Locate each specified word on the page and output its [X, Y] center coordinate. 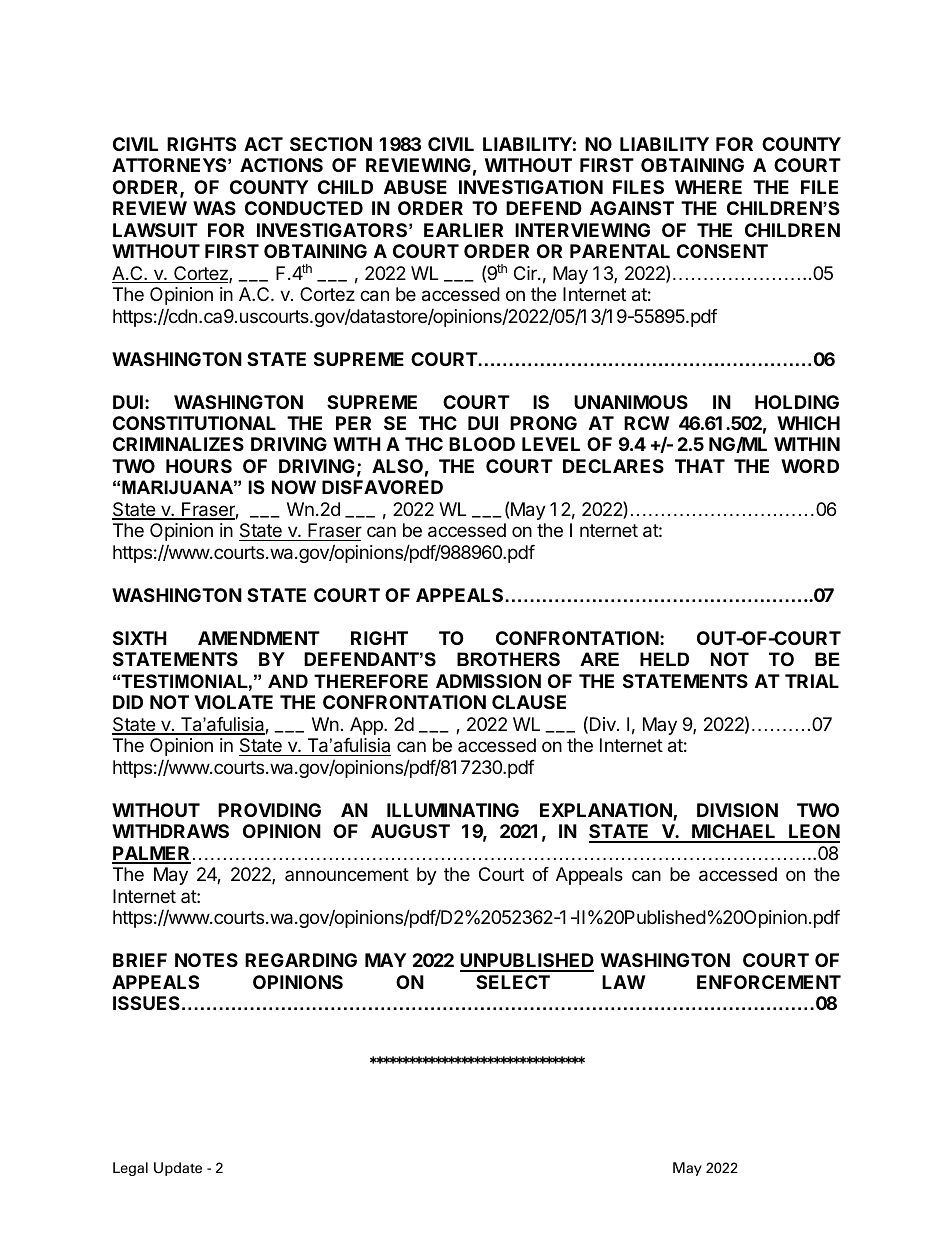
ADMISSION [488, 681]
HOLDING [797, 402]
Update [178, 1169]
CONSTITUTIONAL [194, 423]
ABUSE [415, 187]
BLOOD [482, 444]
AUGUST [410, 831]
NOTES [206, 960]
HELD [664, 659]
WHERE [708, 187]
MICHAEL [734, 833]
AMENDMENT [259, 638]
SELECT [513, 982]
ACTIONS [281, 165]
